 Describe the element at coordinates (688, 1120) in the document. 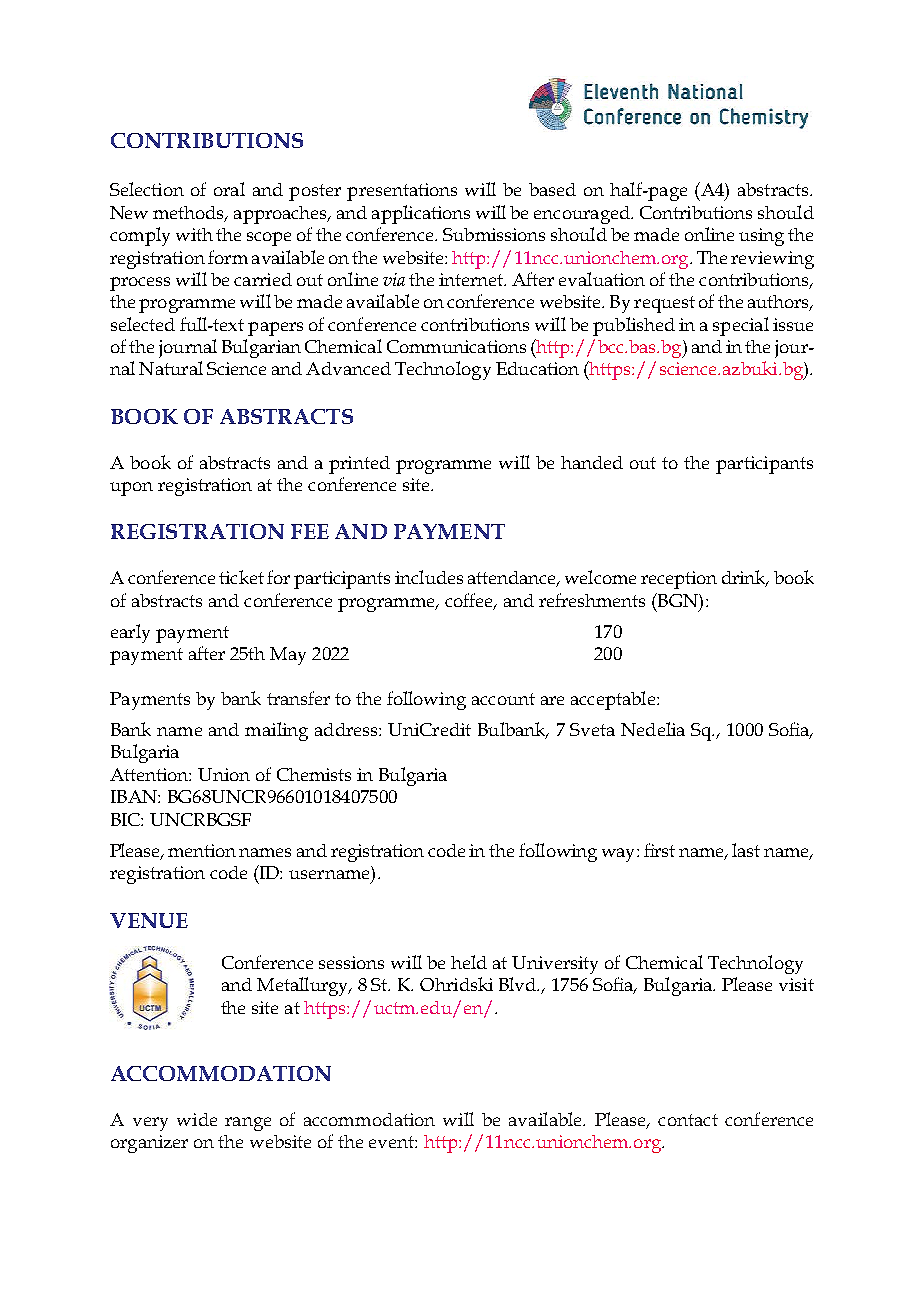

I see `contact` at that location.
